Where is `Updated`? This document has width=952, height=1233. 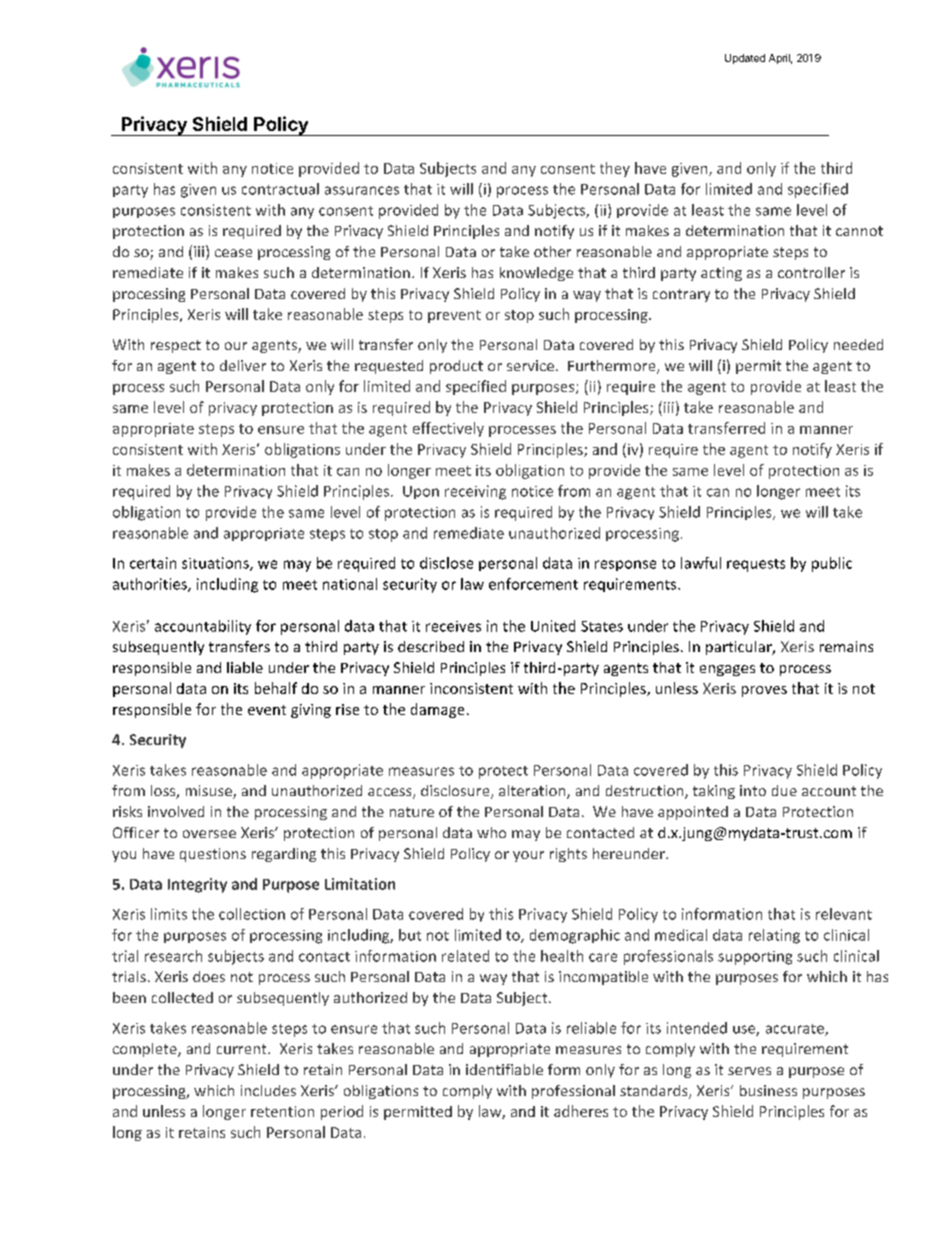 Updated is located at coordinates (745, 59).
